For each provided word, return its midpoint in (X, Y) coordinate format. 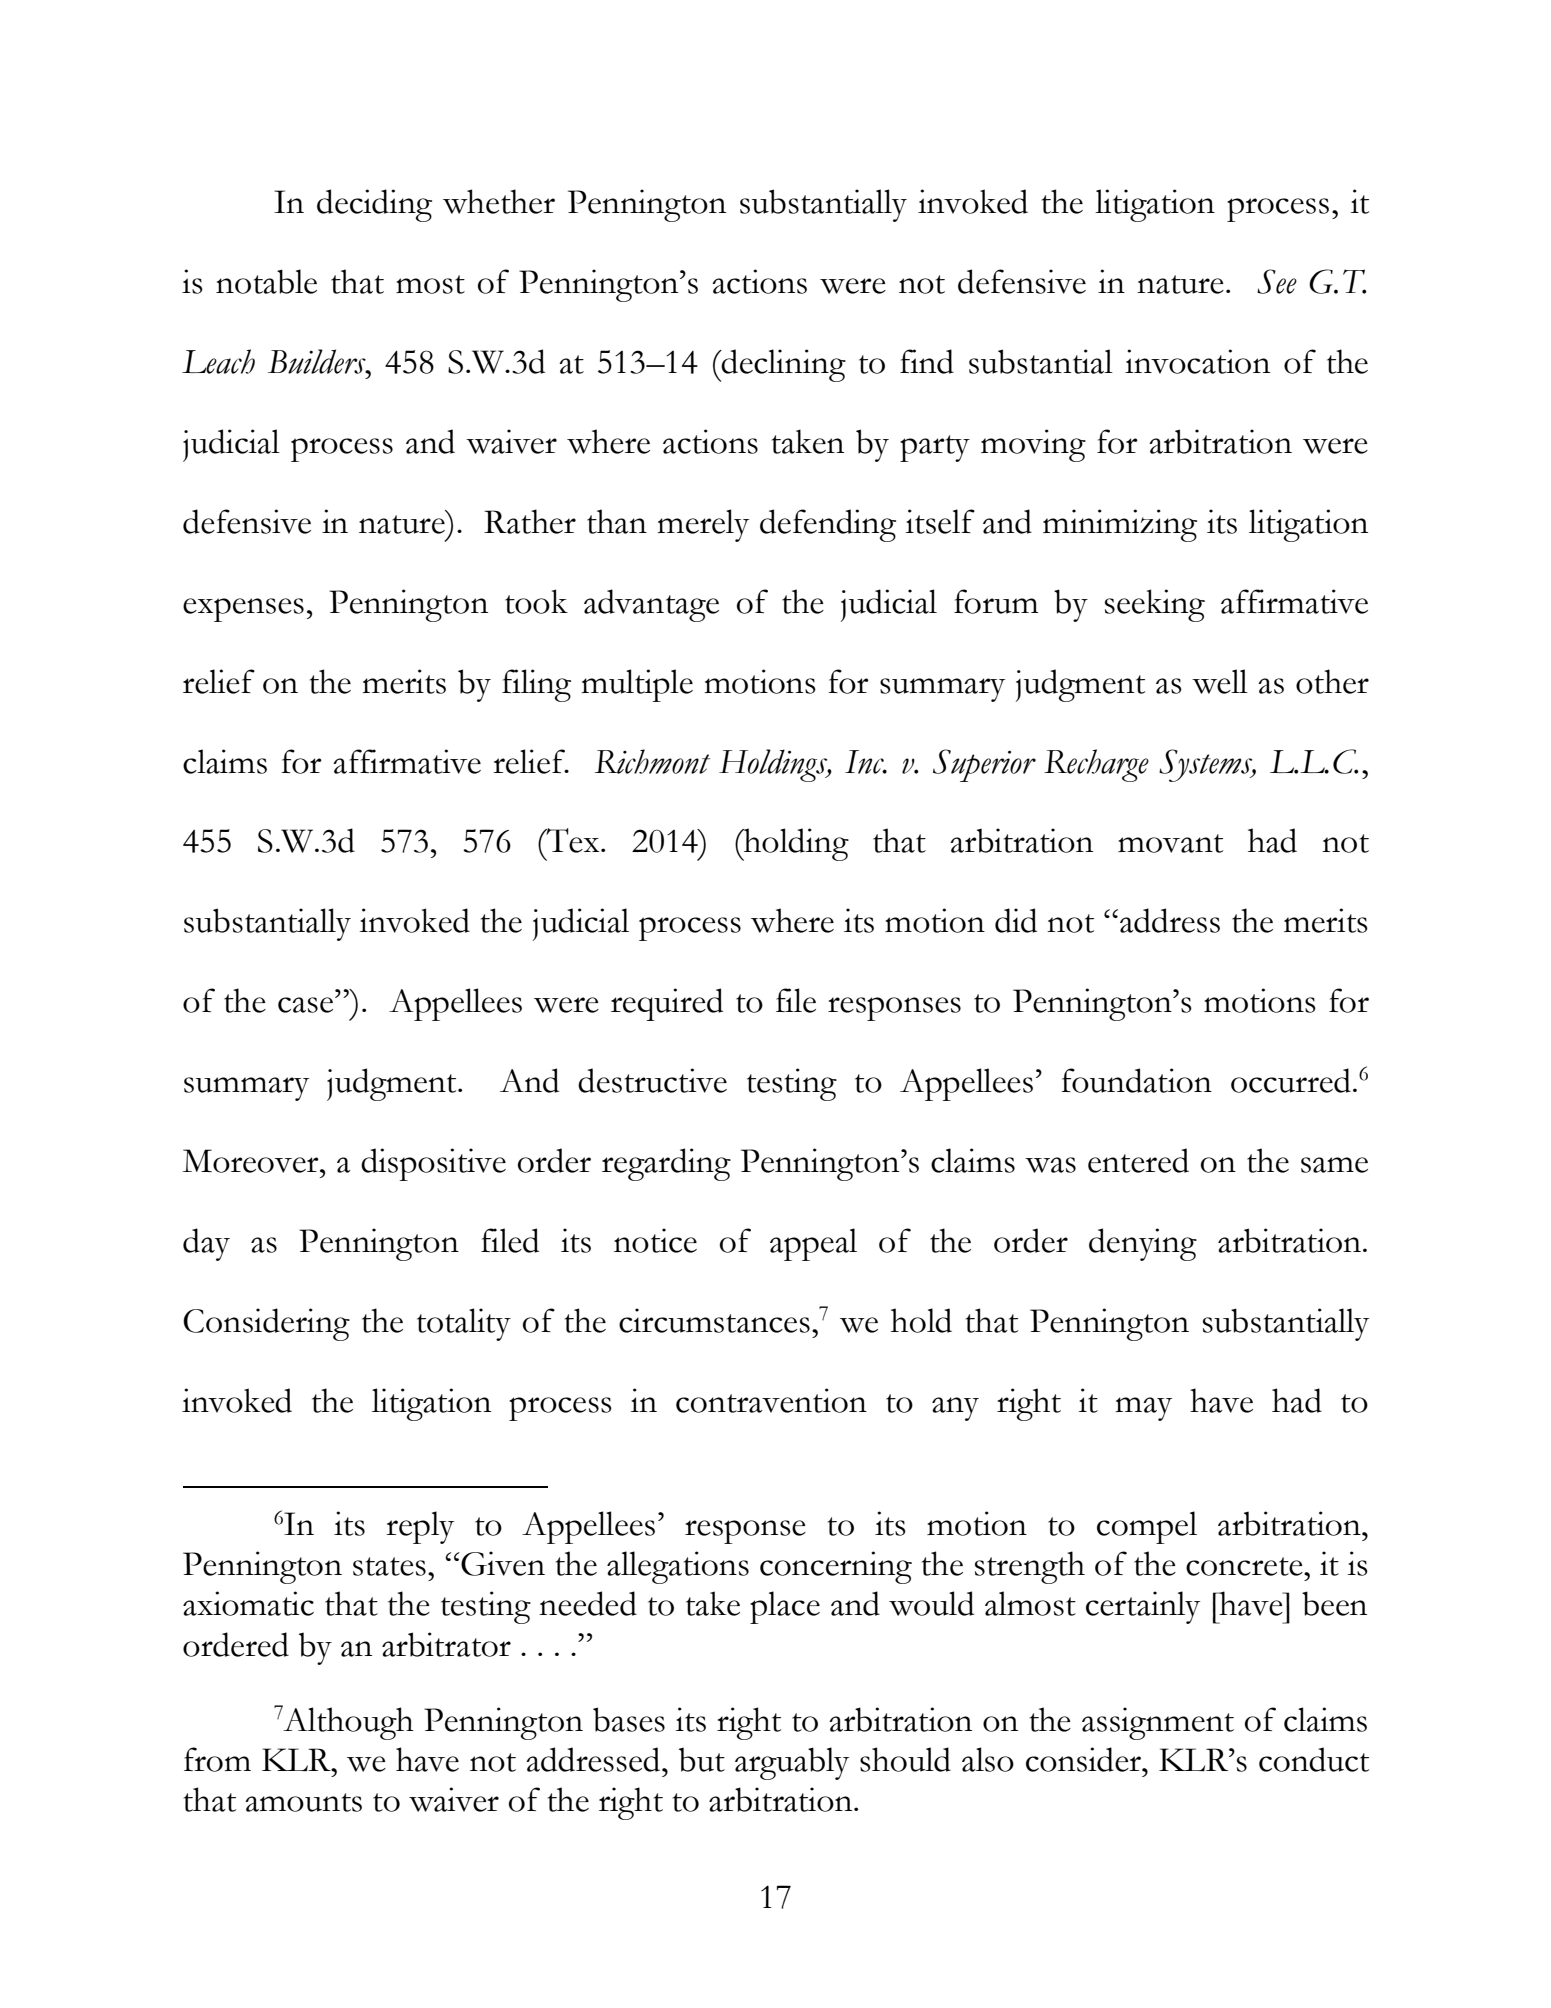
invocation (1197, 361)
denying (1143, 1244)
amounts (303, 1802)
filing (536, 685)
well (1220, 681)
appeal (813, 1244)
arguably (792, 1763)
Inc (865, 762)
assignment (1158, 1723)
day (206, 1244)
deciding (374, 205)
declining (783, 365)
